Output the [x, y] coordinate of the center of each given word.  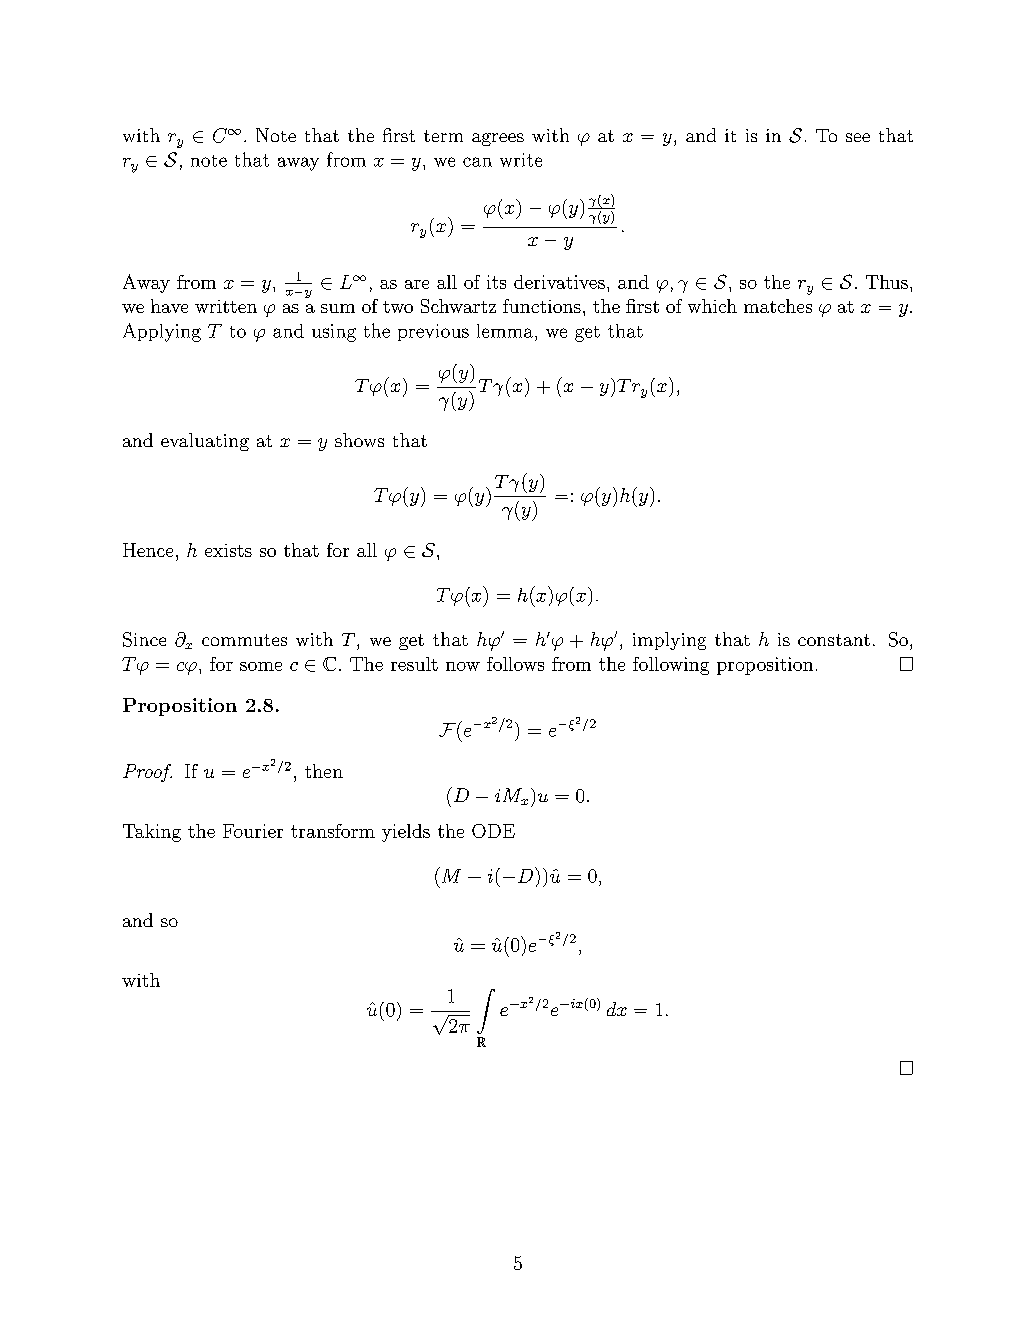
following [671, 666]
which [712, 306]
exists [228, 550]
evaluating [205, 442]
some [261, 666]
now [463, 666]
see [858, 137]
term [443, 136]
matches [778, 306]
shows [359, 440]
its [496, 282]
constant [834, 640]
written [226, 306]
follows [515, 664]
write [521, 160]
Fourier [253, 831]
